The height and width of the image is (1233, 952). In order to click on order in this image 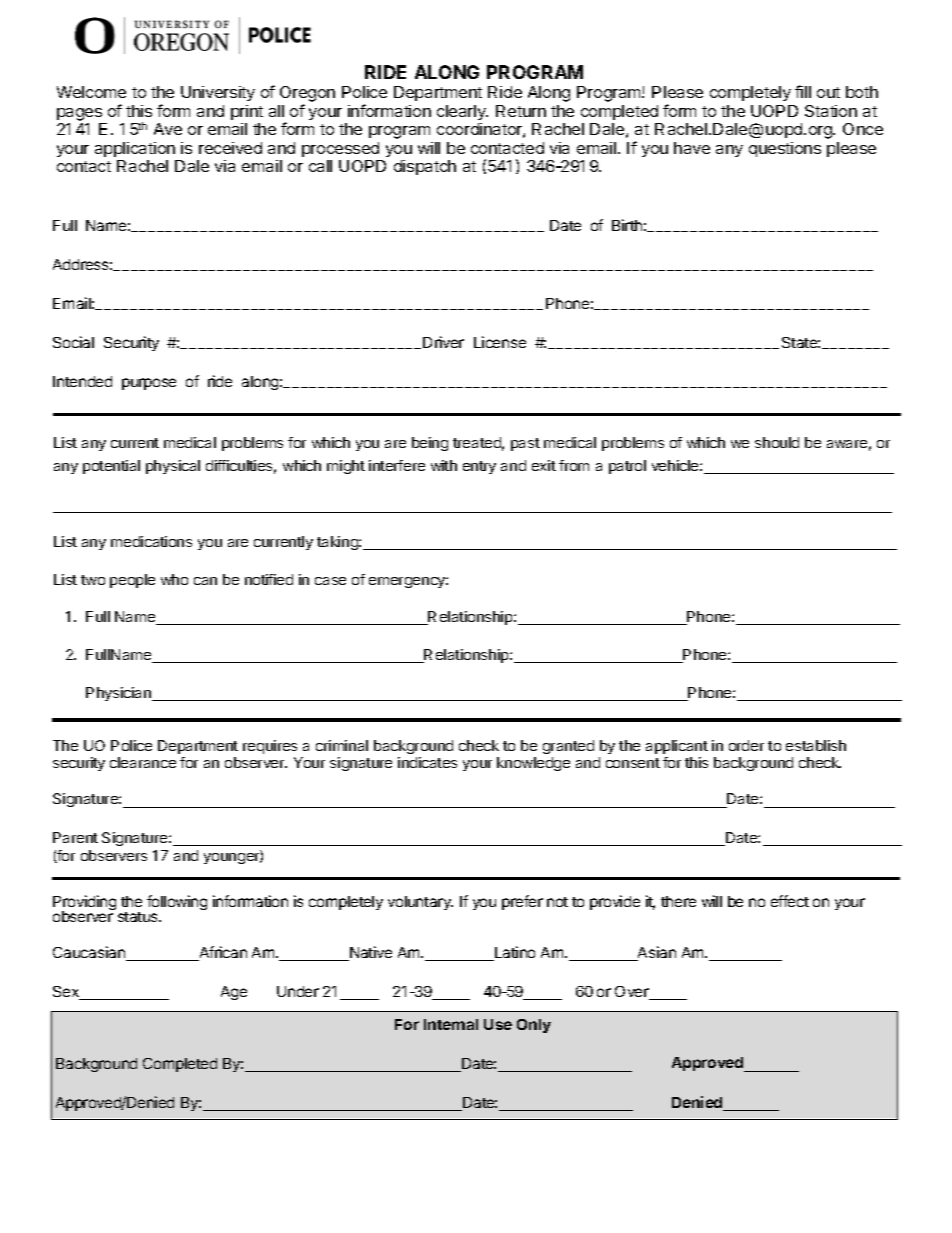, I will do `click(746, 745)`.
